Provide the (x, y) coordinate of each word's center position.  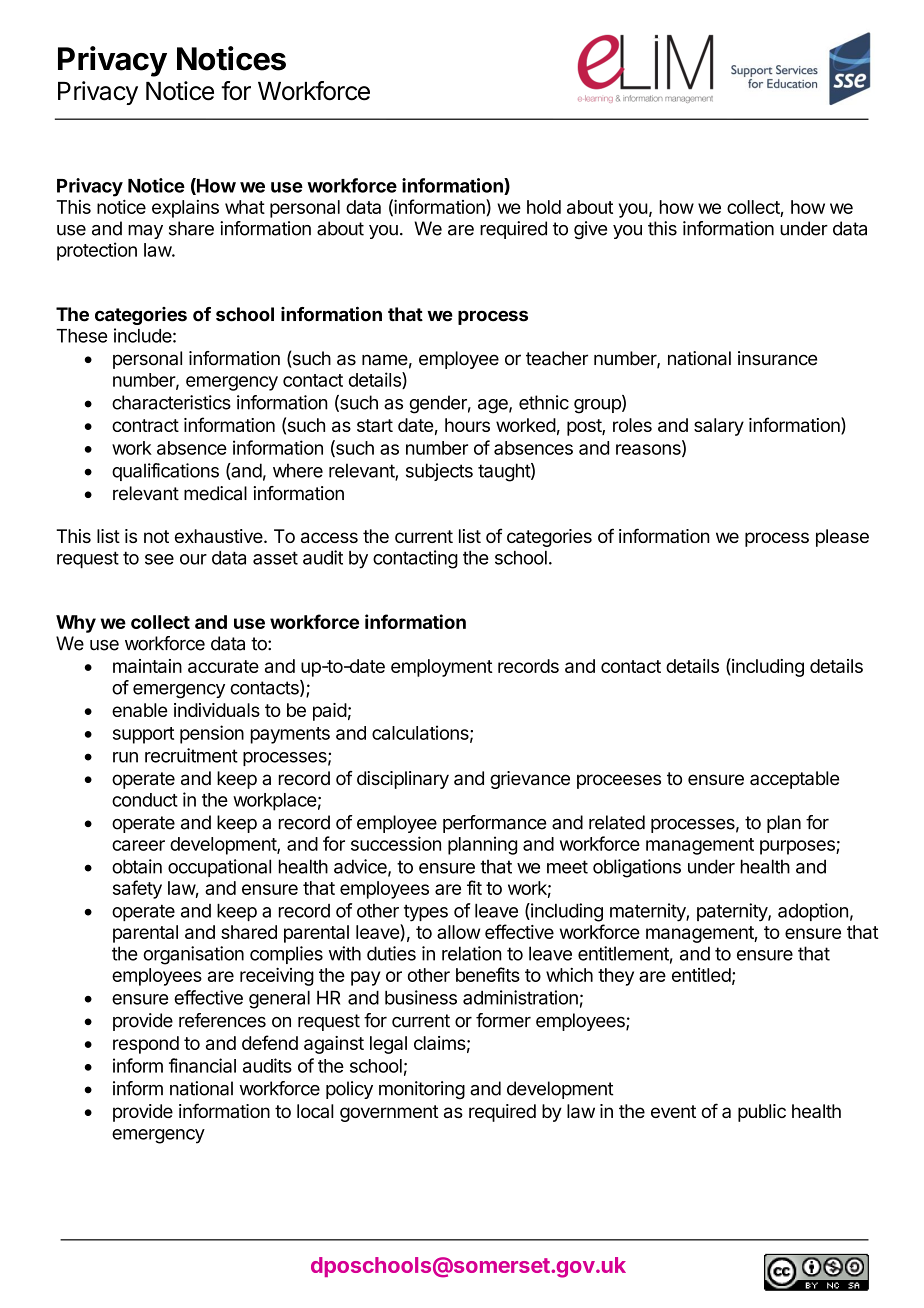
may (145, 232)
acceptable (794, 780)
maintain (147, 666)
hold (544, 207)
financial (202, 1065)
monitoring (422, 1090)
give (590, 230)
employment (442, 668)
